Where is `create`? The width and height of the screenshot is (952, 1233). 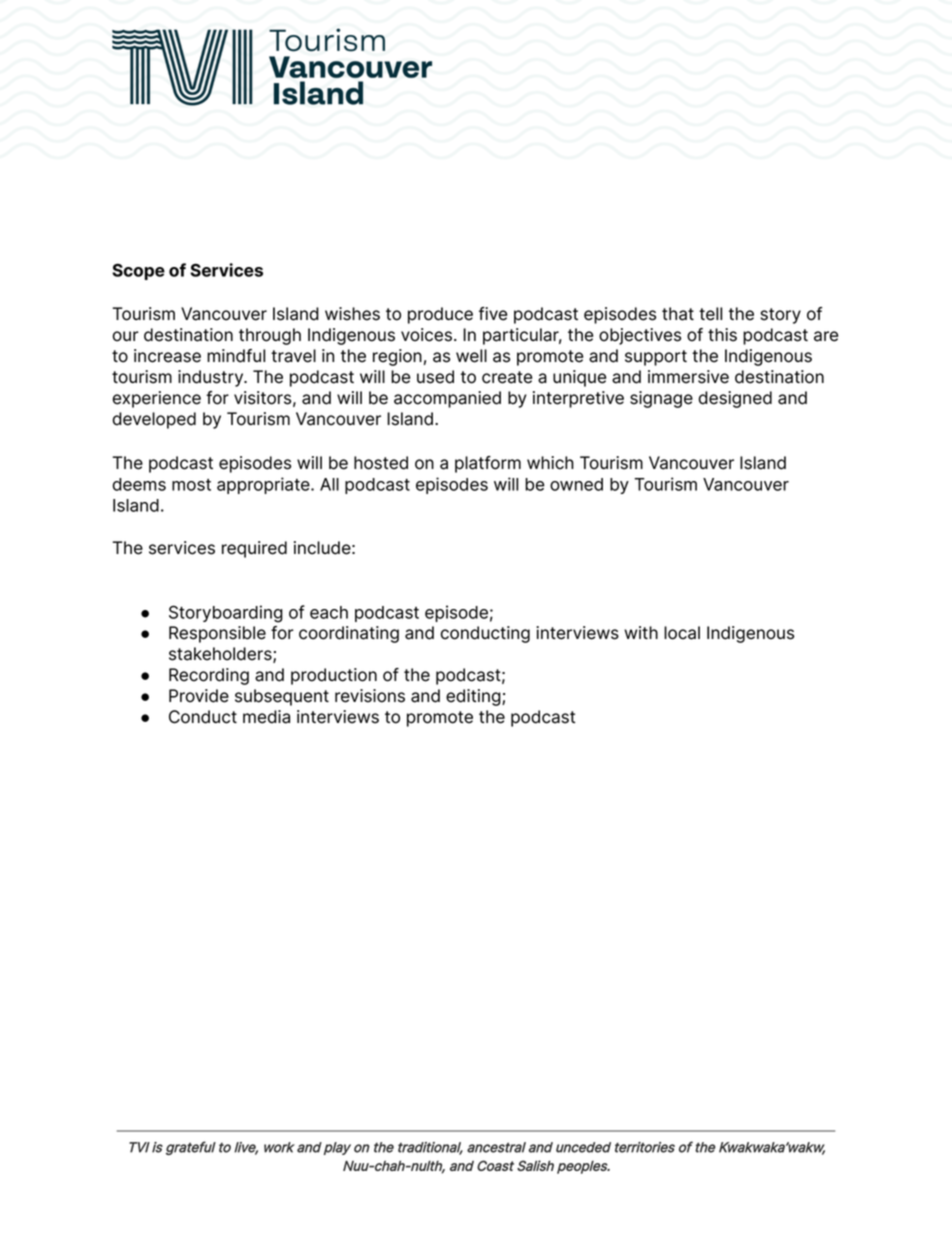
create is located at coordinates (507, 377).
